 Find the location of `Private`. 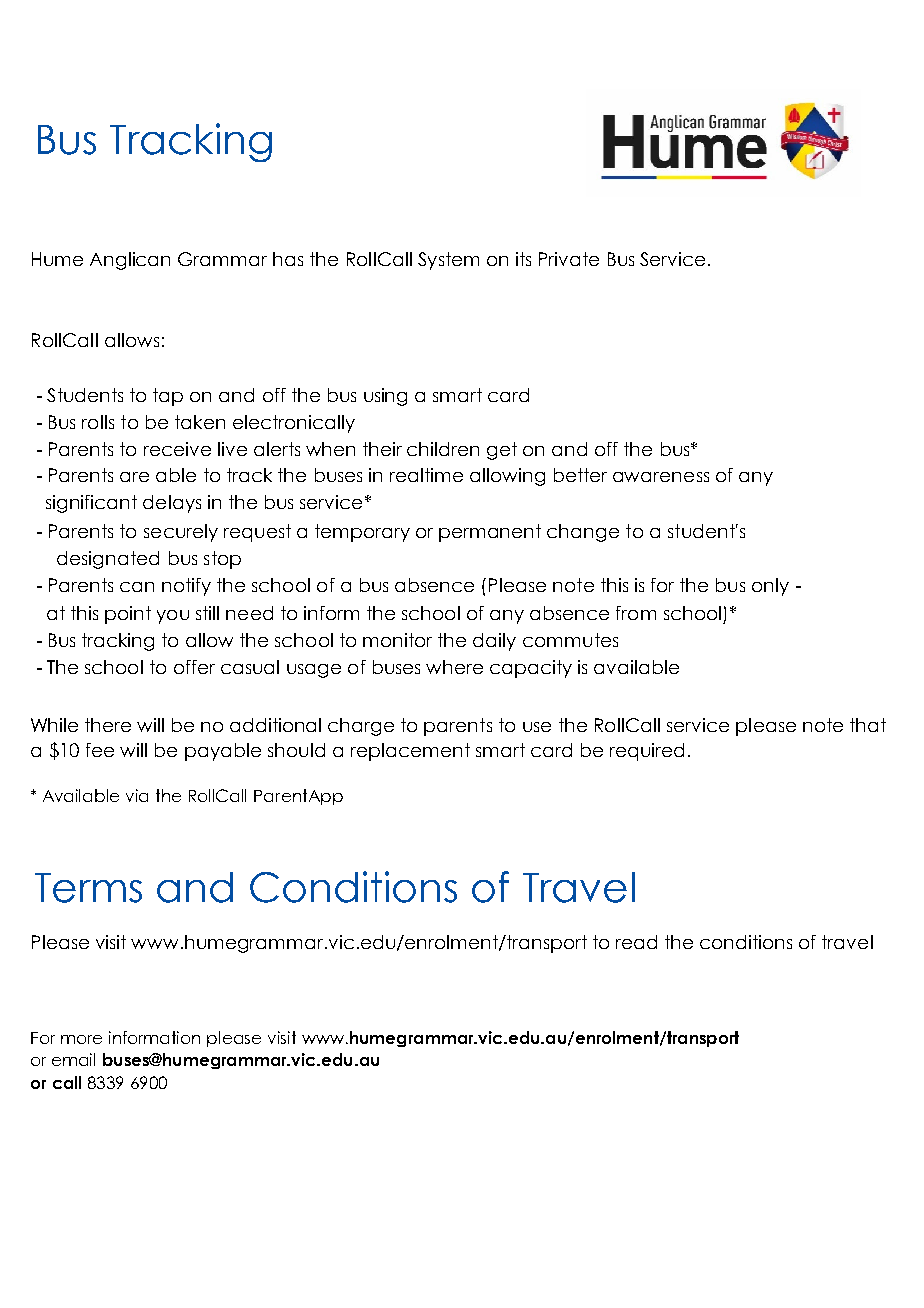

Private is located at coordinates (569, 259).
